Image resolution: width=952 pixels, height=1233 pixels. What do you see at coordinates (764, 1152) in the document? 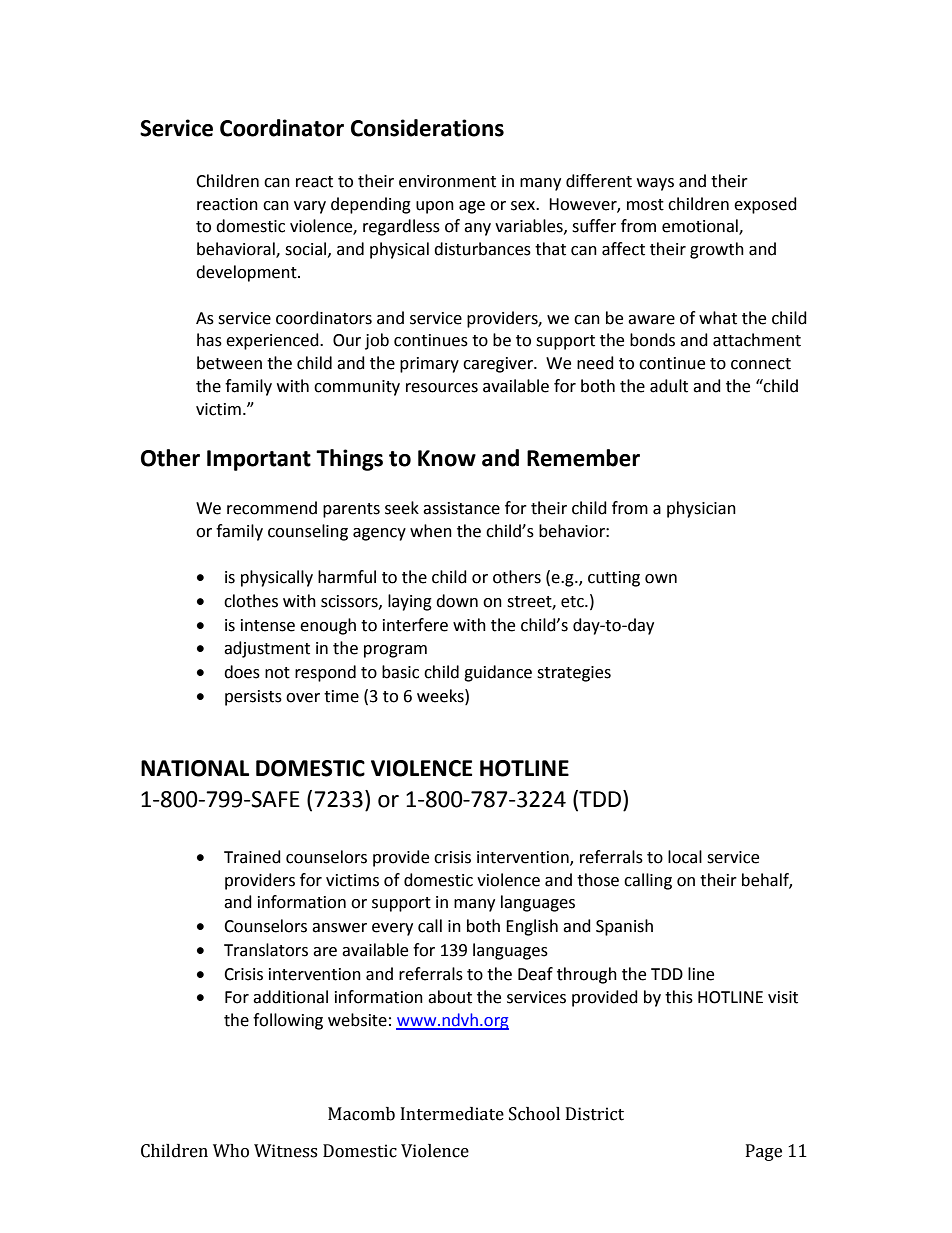
I see `Page` at bounding box center [764, 1152].
